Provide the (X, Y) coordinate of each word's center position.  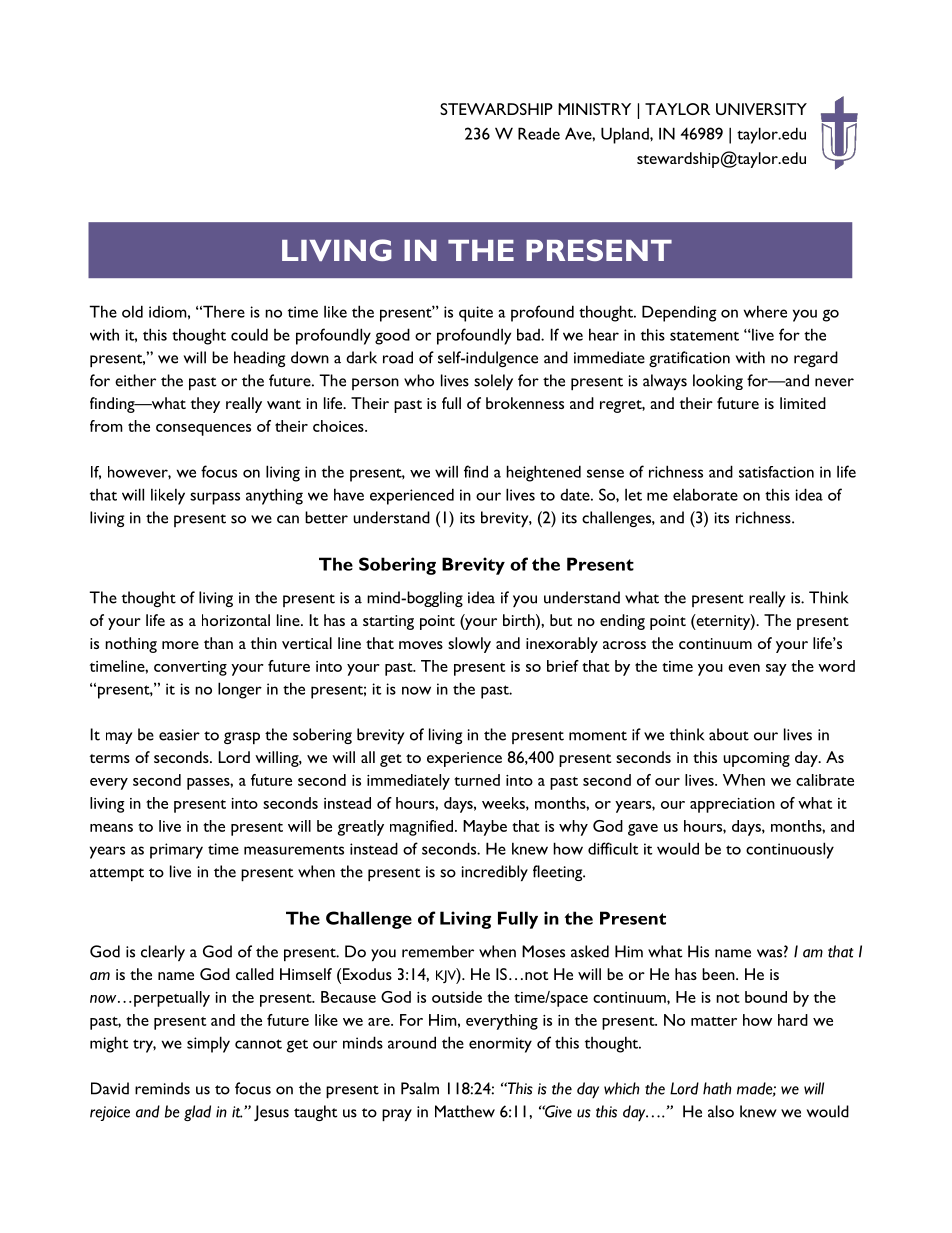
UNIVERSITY (761, 109)
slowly (469, 645)
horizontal (236, 620)
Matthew (465, 1111)
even (744, 668)
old (132, 311)
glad (197, 1113)
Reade (539, 133)
